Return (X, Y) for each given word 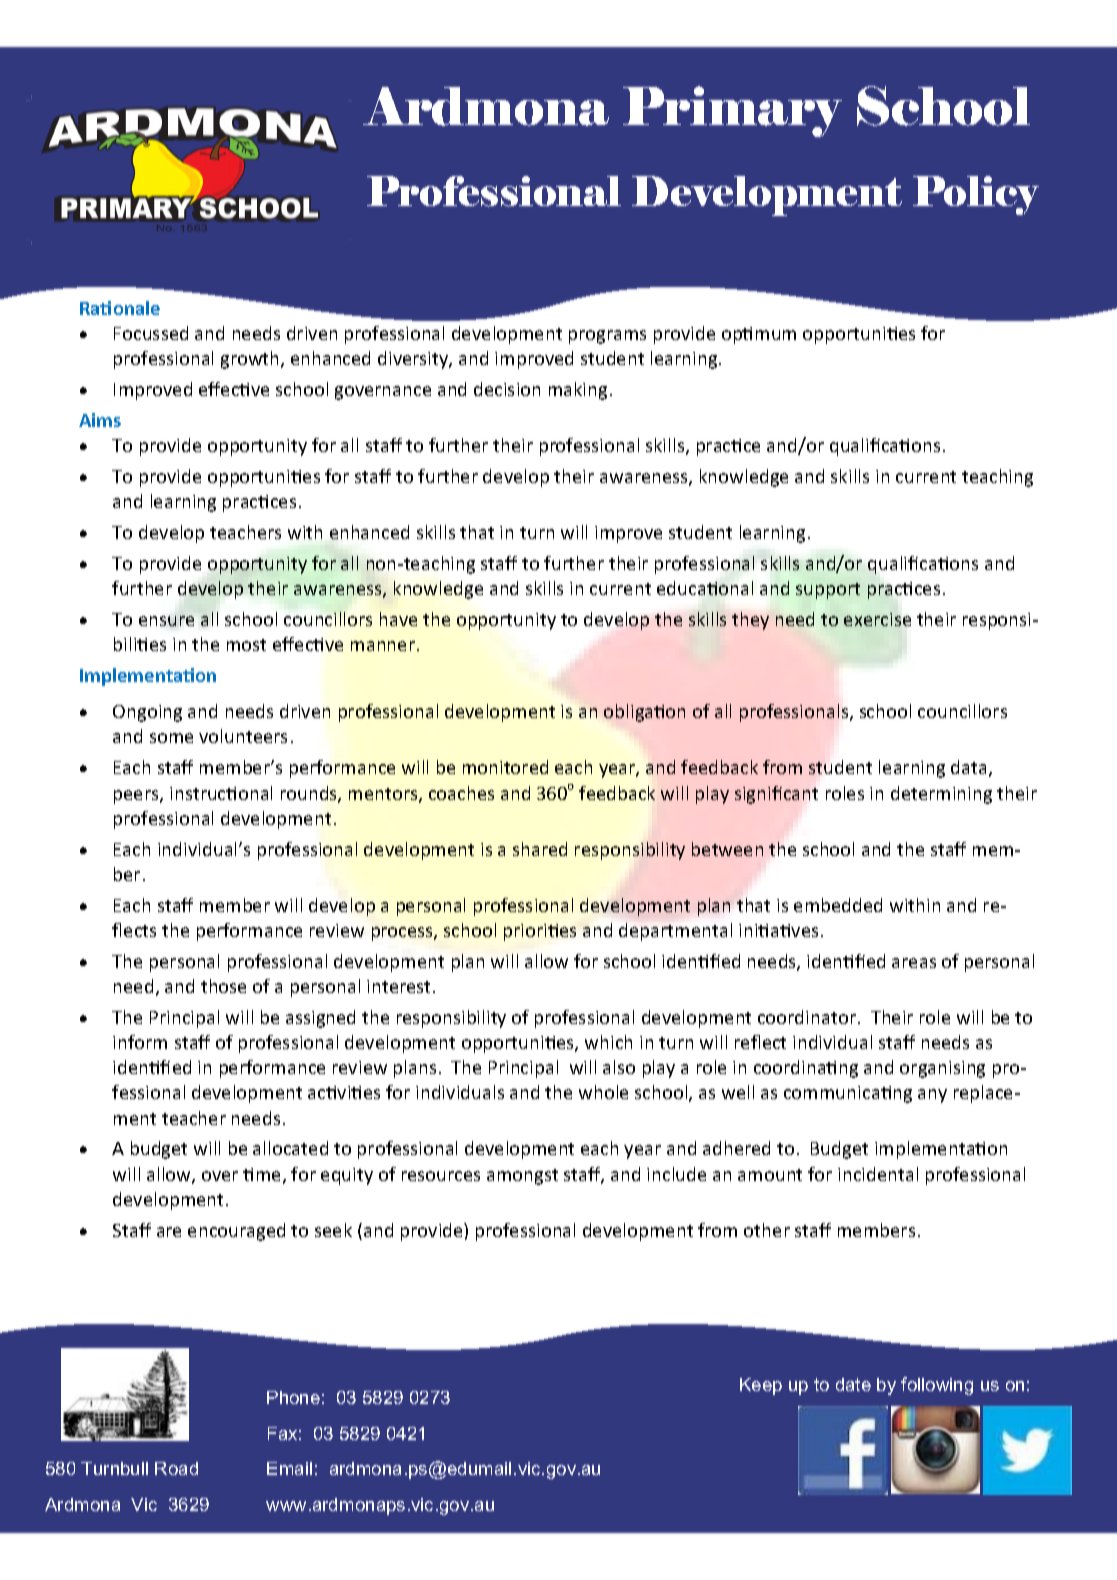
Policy (976, 195)
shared (540, 849)
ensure (166, 621)
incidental (878, 1174)
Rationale (120, 308)
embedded (838, 905)
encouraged (236, 1232)
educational (705, 588)
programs (607, 337)
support (828, 591)
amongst (522, 1177)
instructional (221, 793)
